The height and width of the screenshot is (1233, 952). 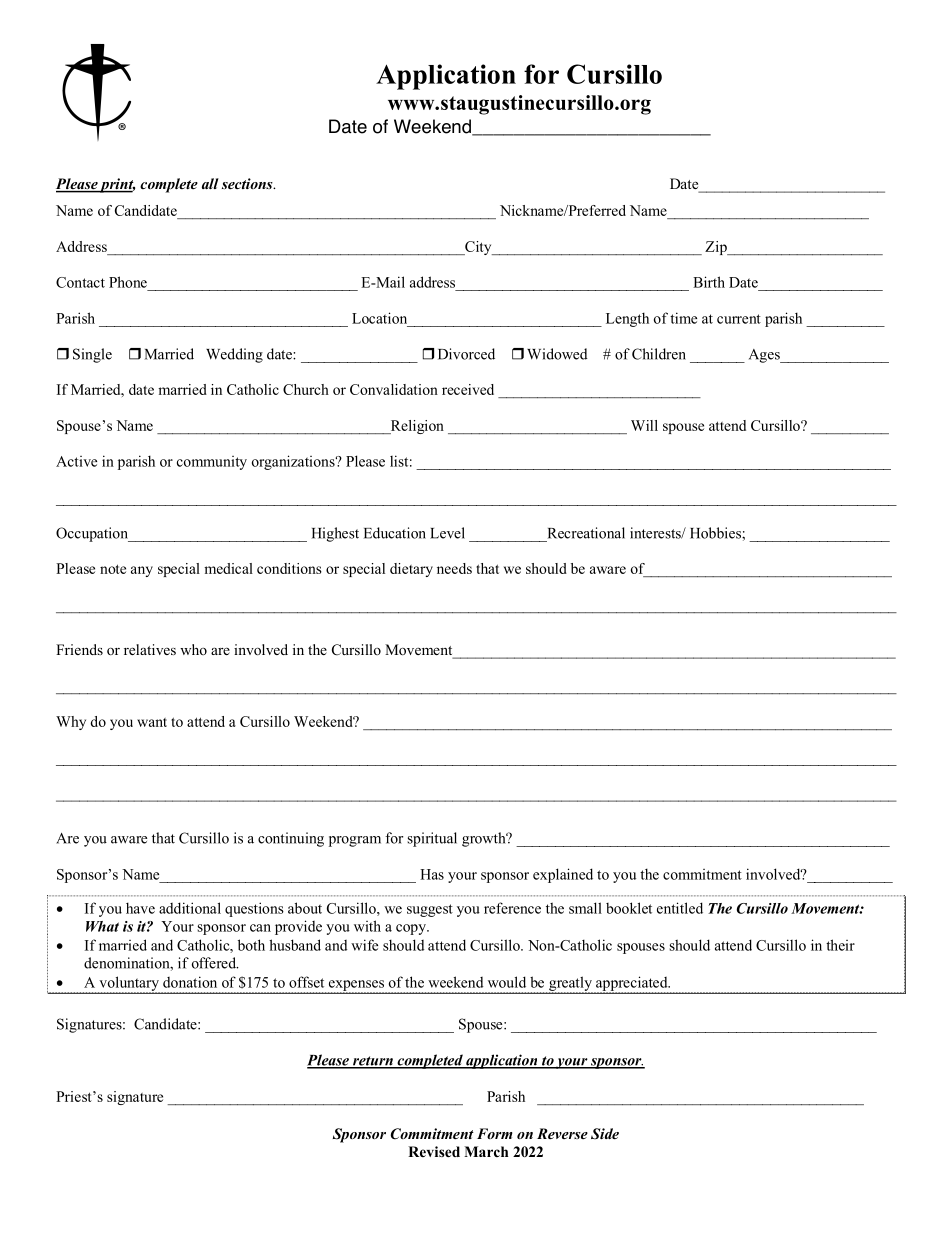 What do you see at coordinates (716, 533) in the screenshot?
I see `Hobbies` at bounding box center [716, 533].
